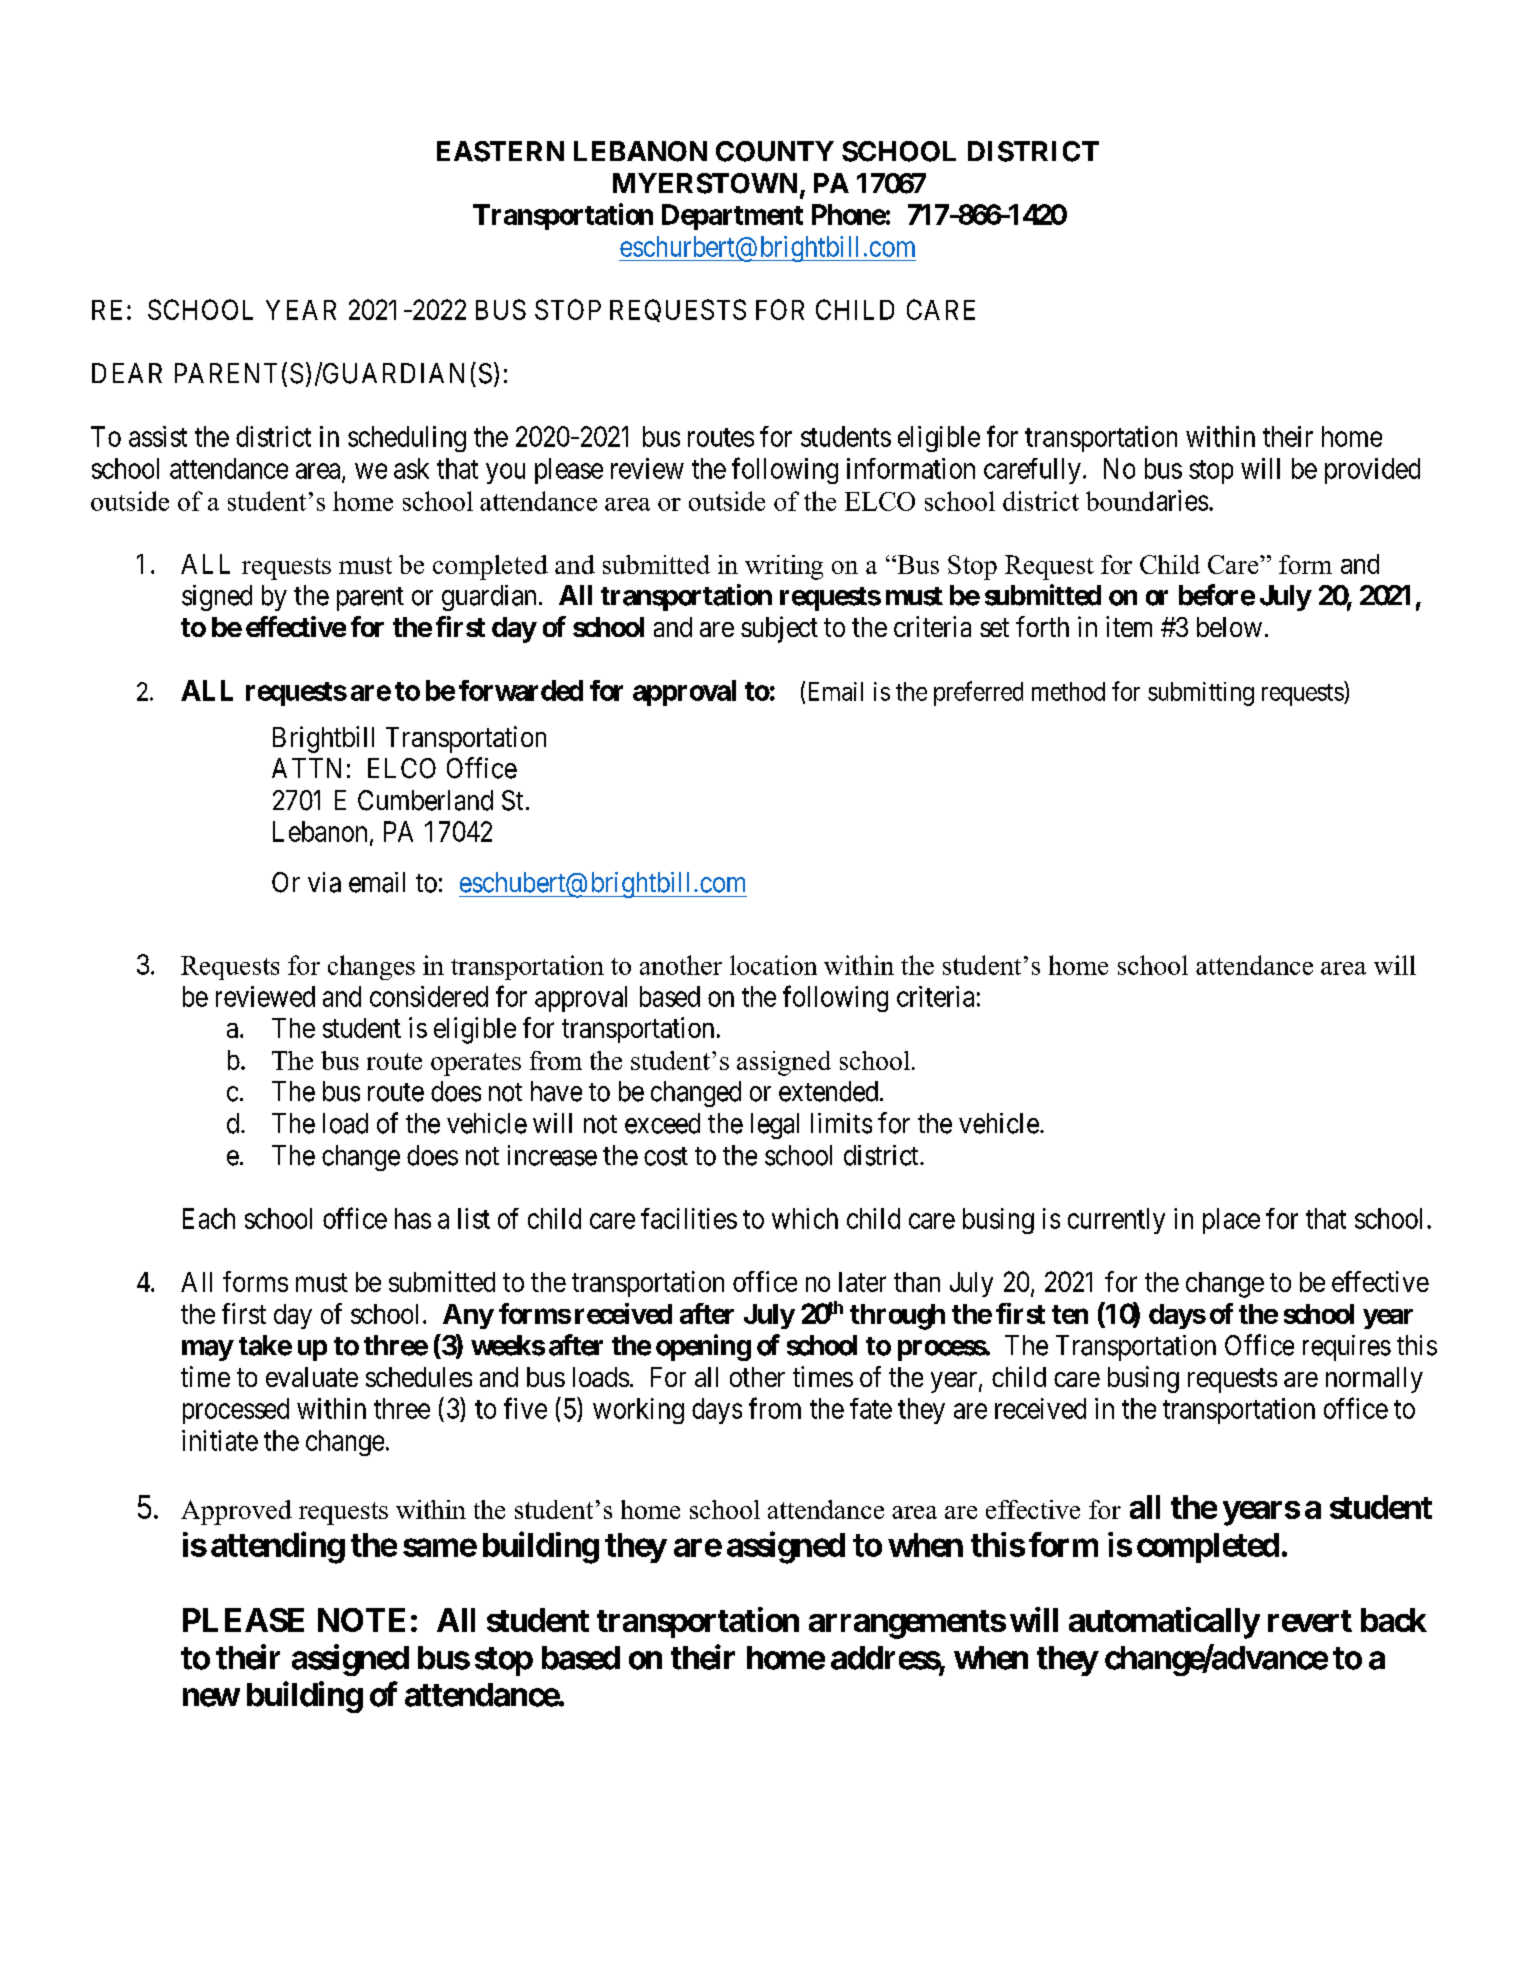 This screenshot has width=1535, height=1986. What do you see at coordinates (500, 151) in the screenshot?
I see `EASTERN` at bounding box center [500, 151].
